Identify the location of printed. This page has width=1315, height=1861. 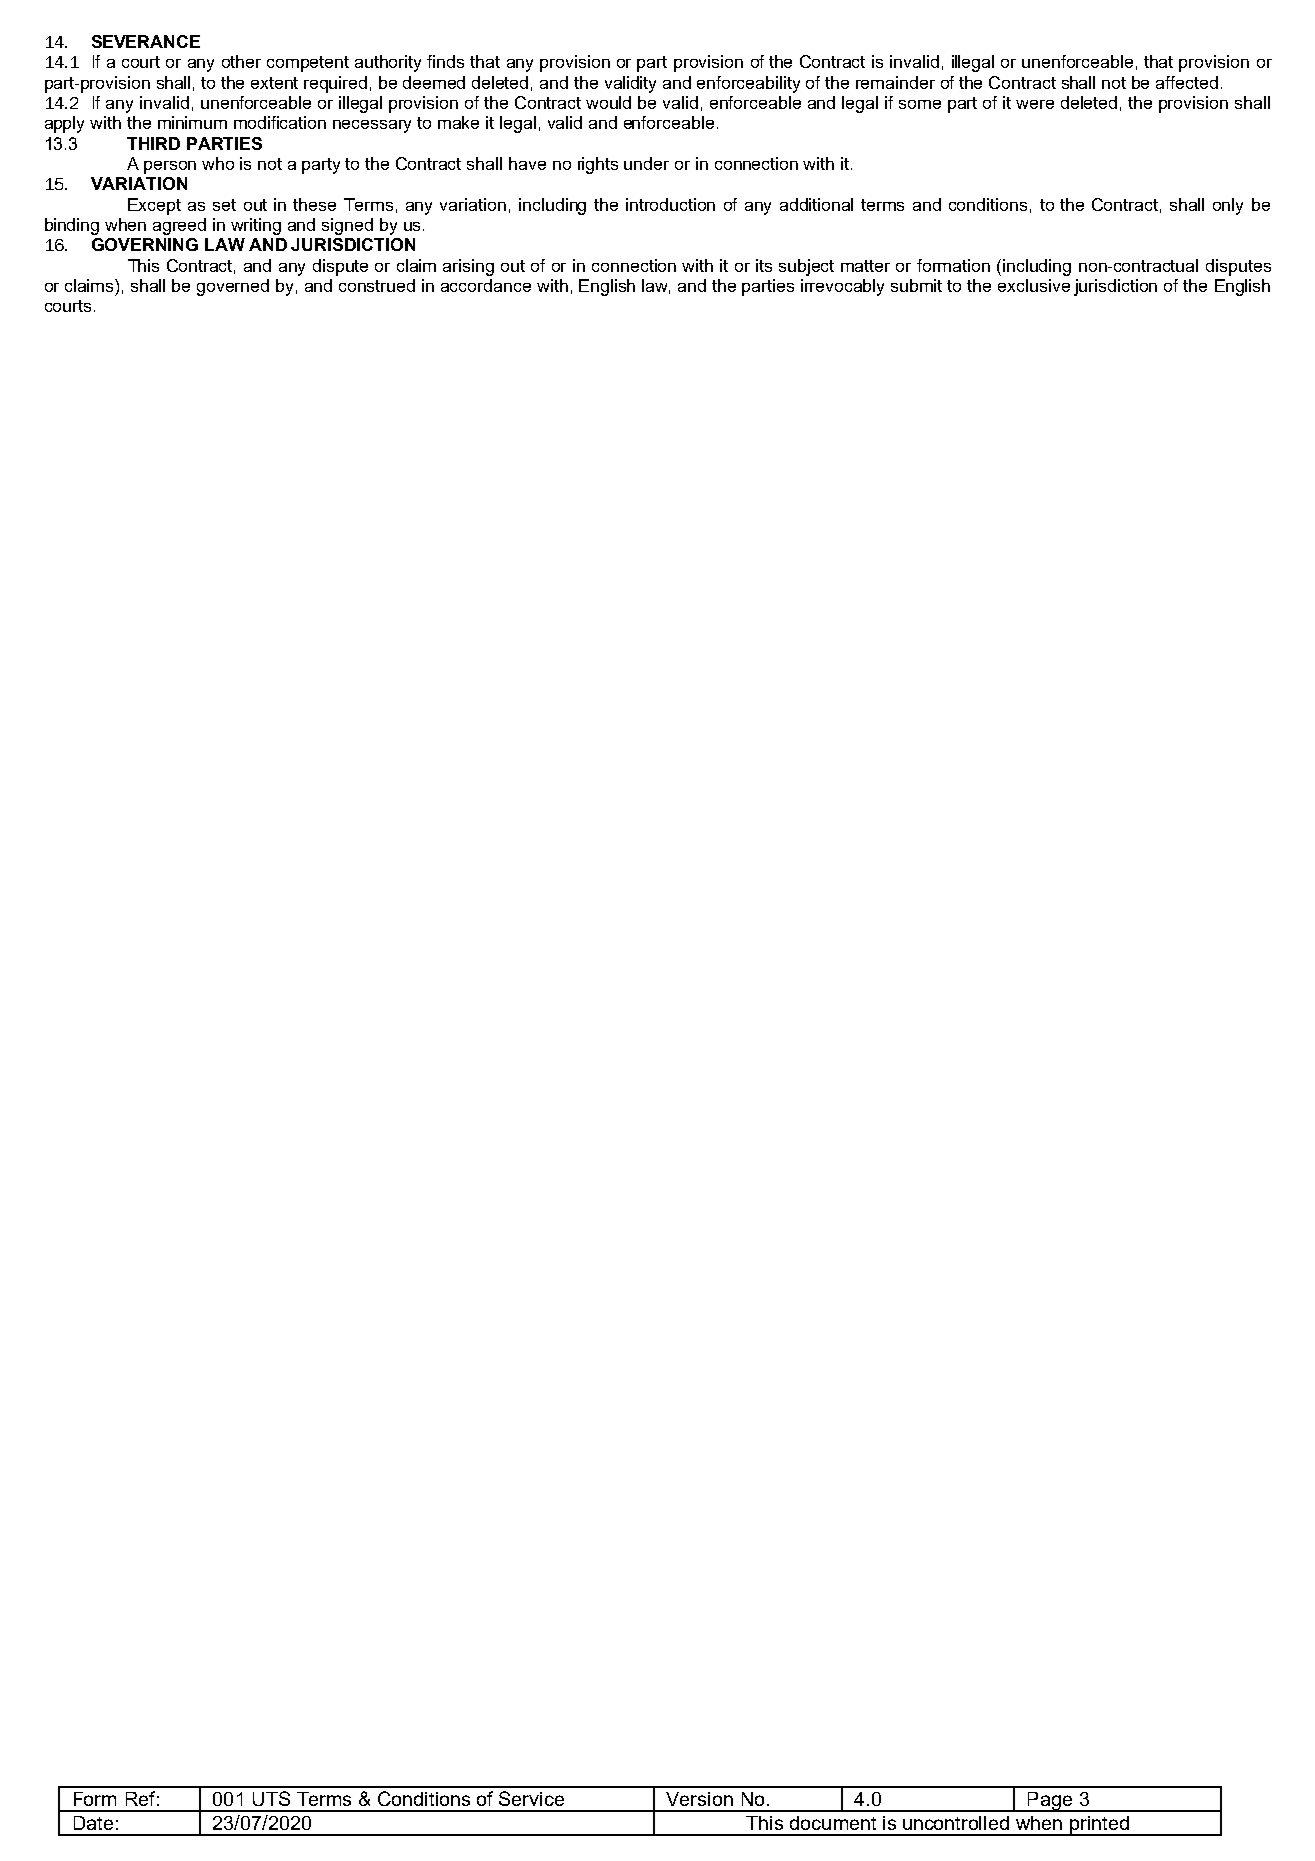
(1099, 1826).
